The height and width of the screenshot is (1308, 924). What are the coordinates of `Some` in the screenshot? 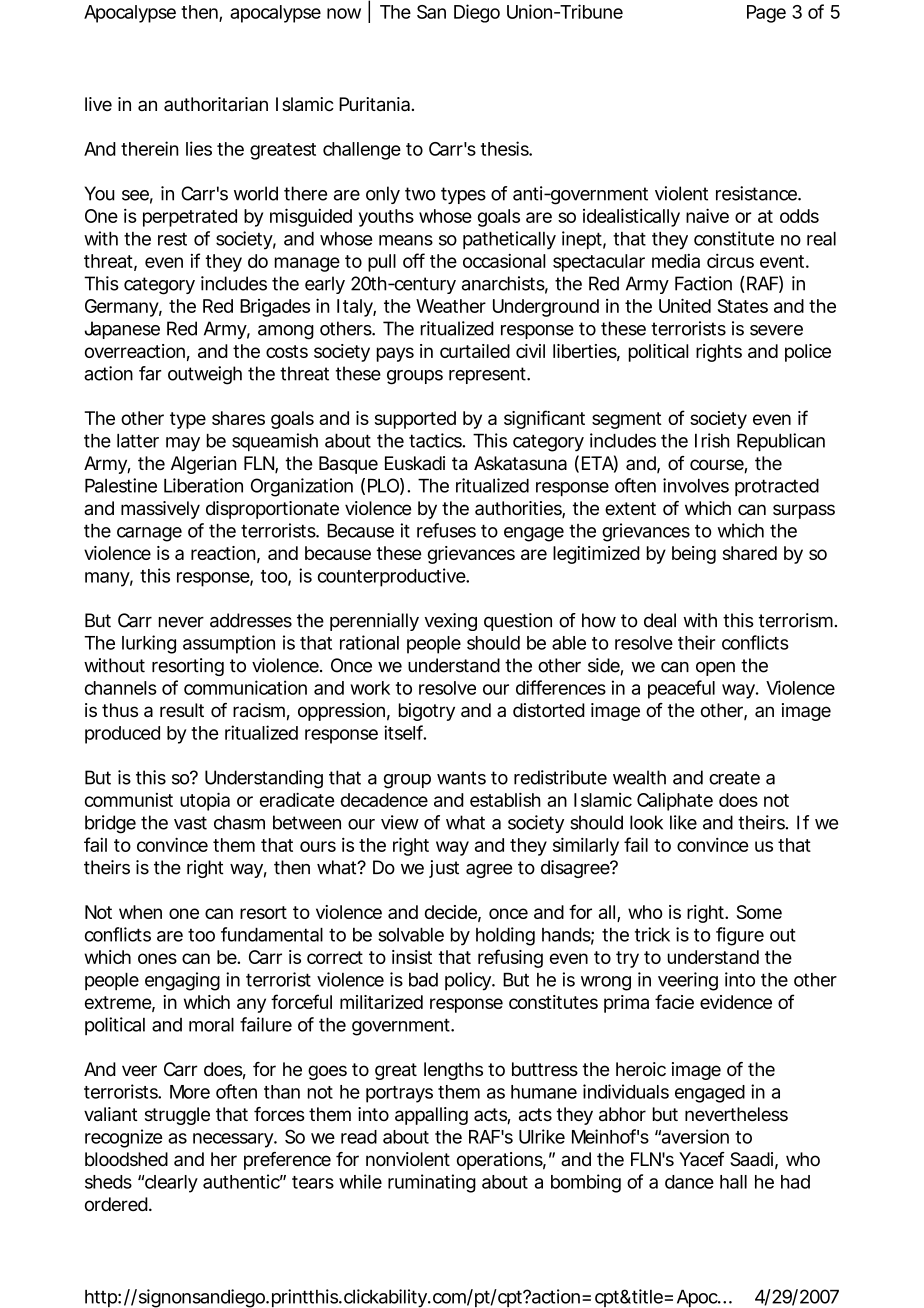 It's located at (759, 912).
